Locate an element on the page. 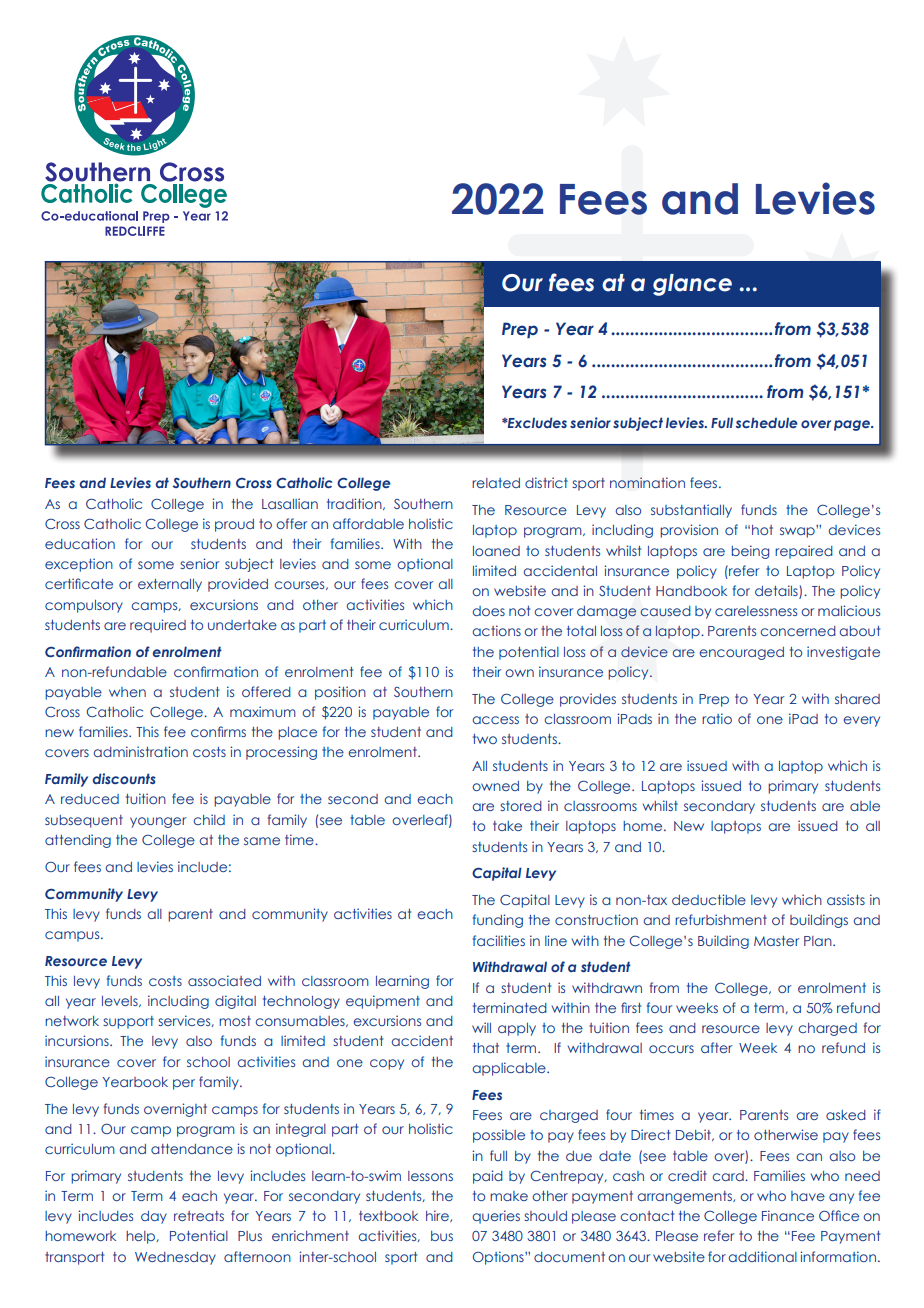 The height and width of the page is (1308, 924). levels is located at coordinates (121, 1001).
